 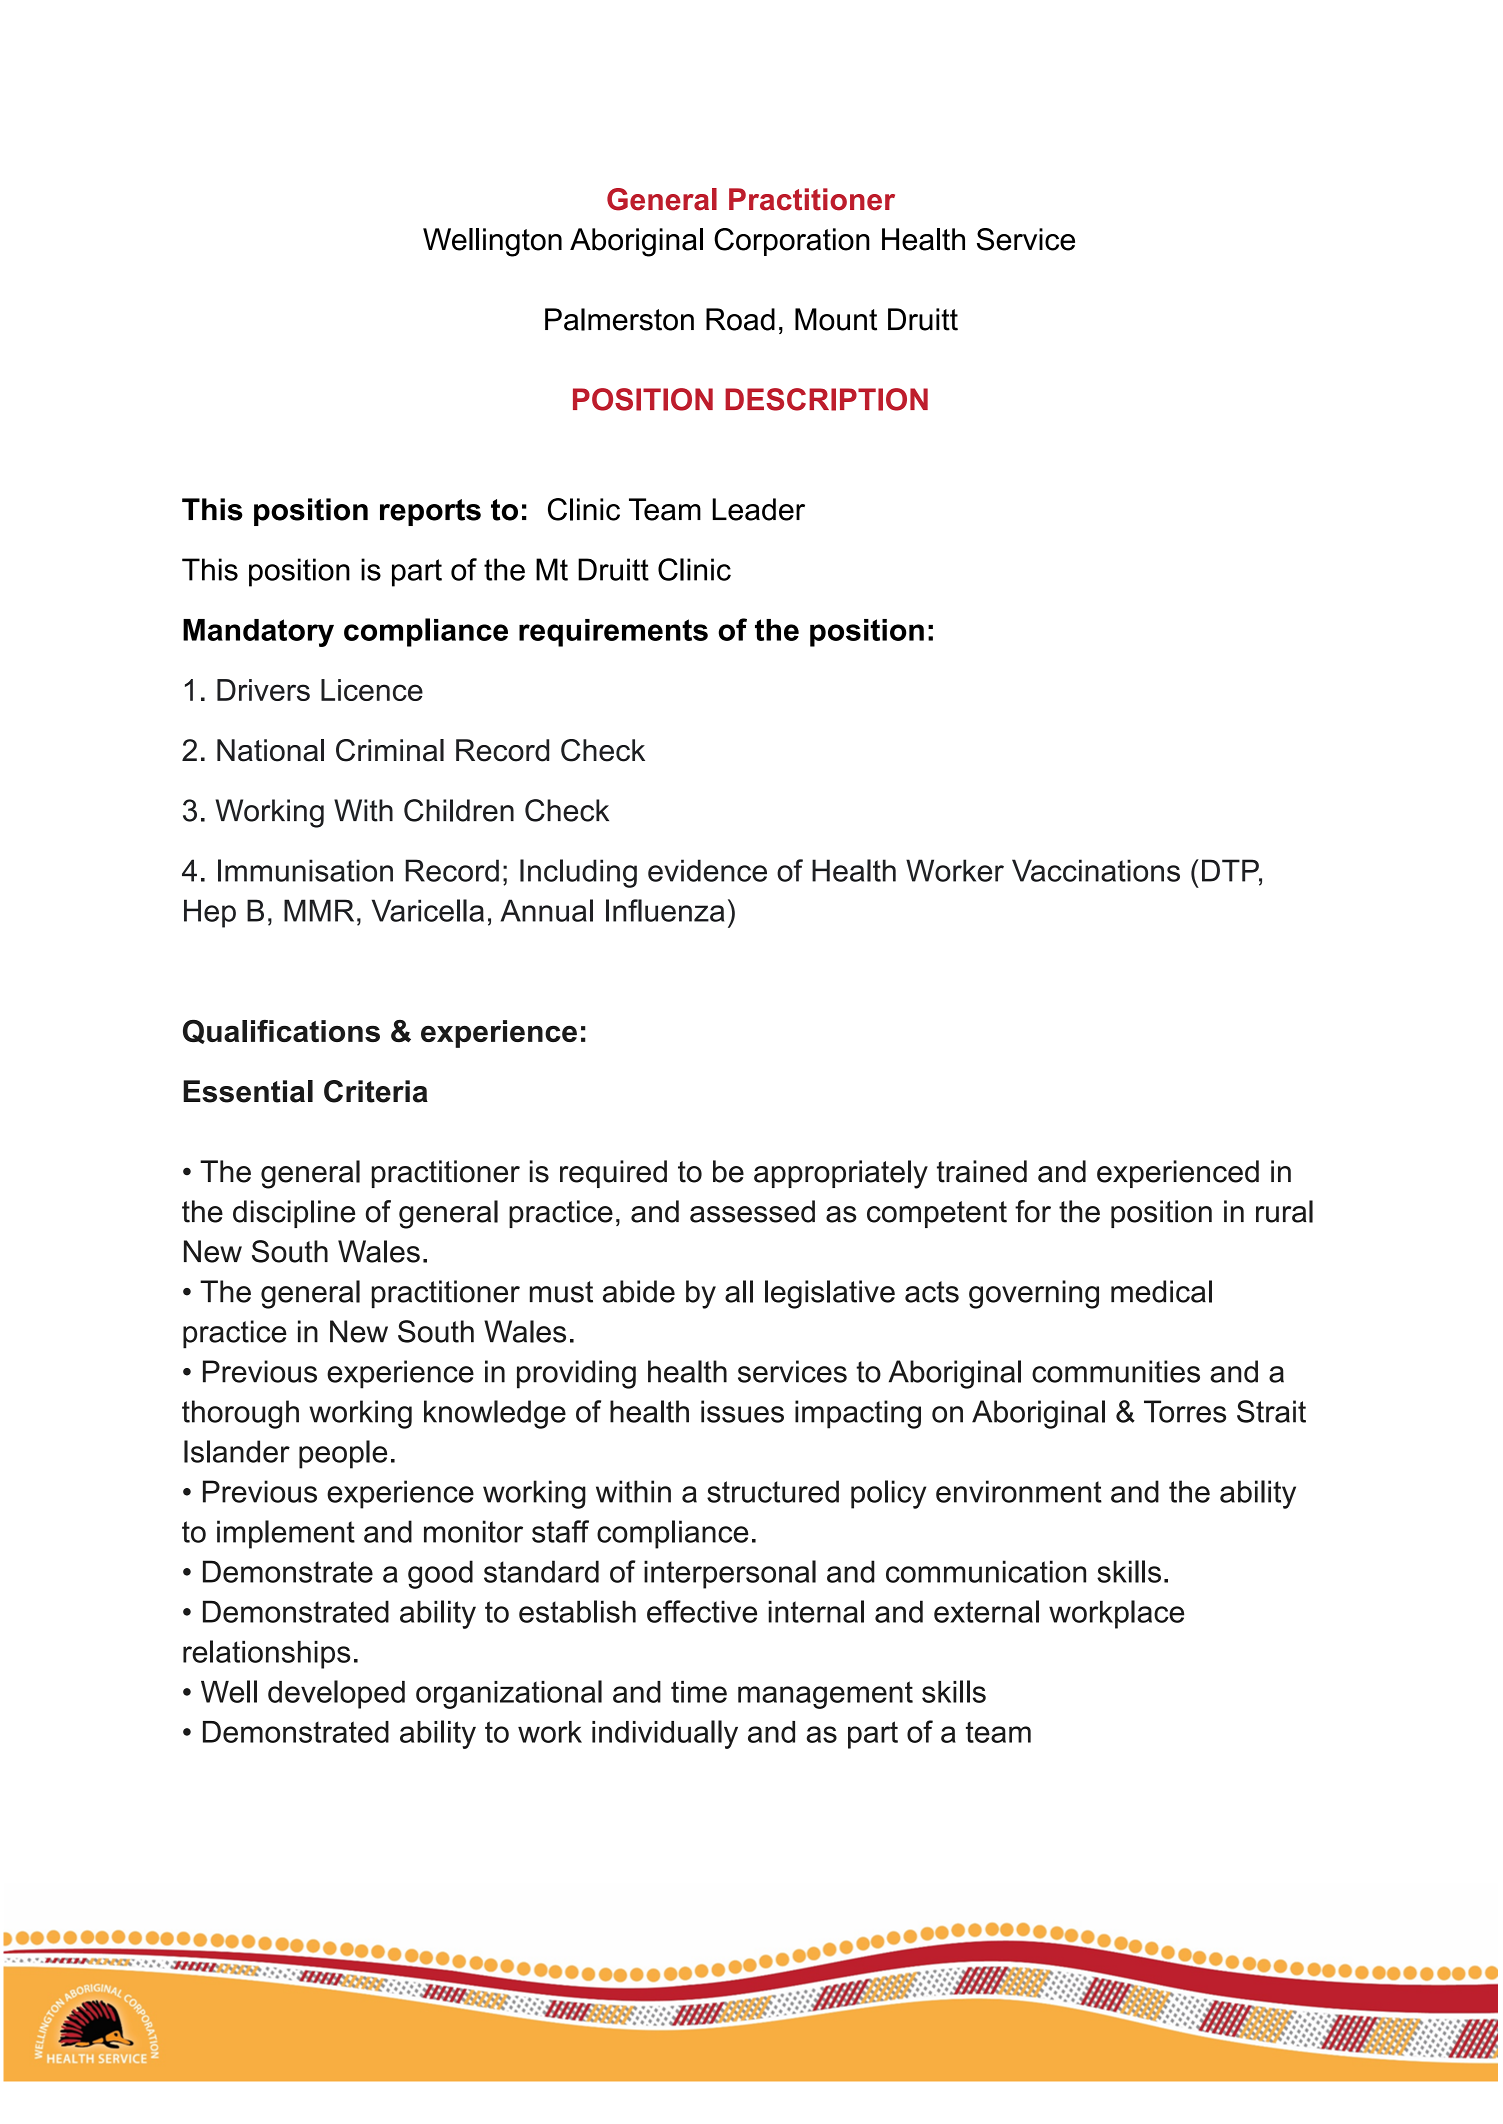 What do you see at coordinates (240, 1414) in the document?
I see `thorough` at bounding box center [240, 1414].
